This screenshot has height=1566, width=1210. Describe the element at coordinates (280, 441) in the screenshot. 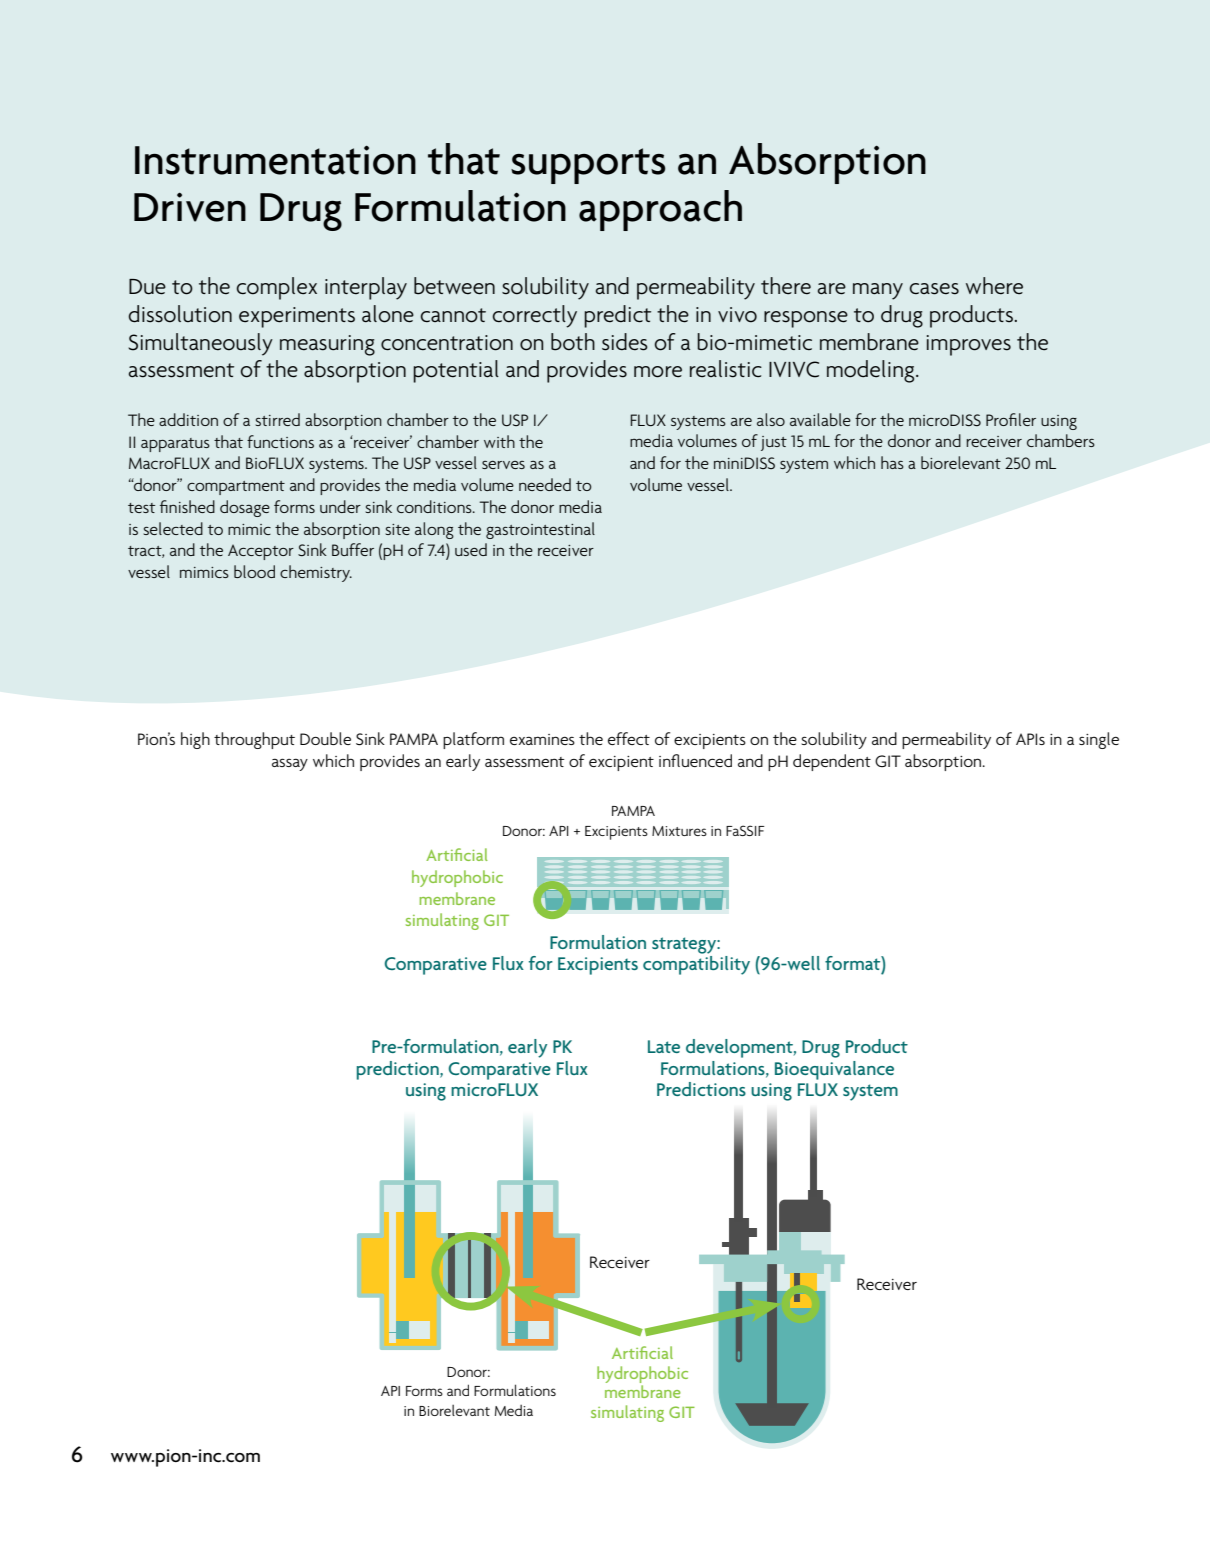

I see `functions` at that location.
